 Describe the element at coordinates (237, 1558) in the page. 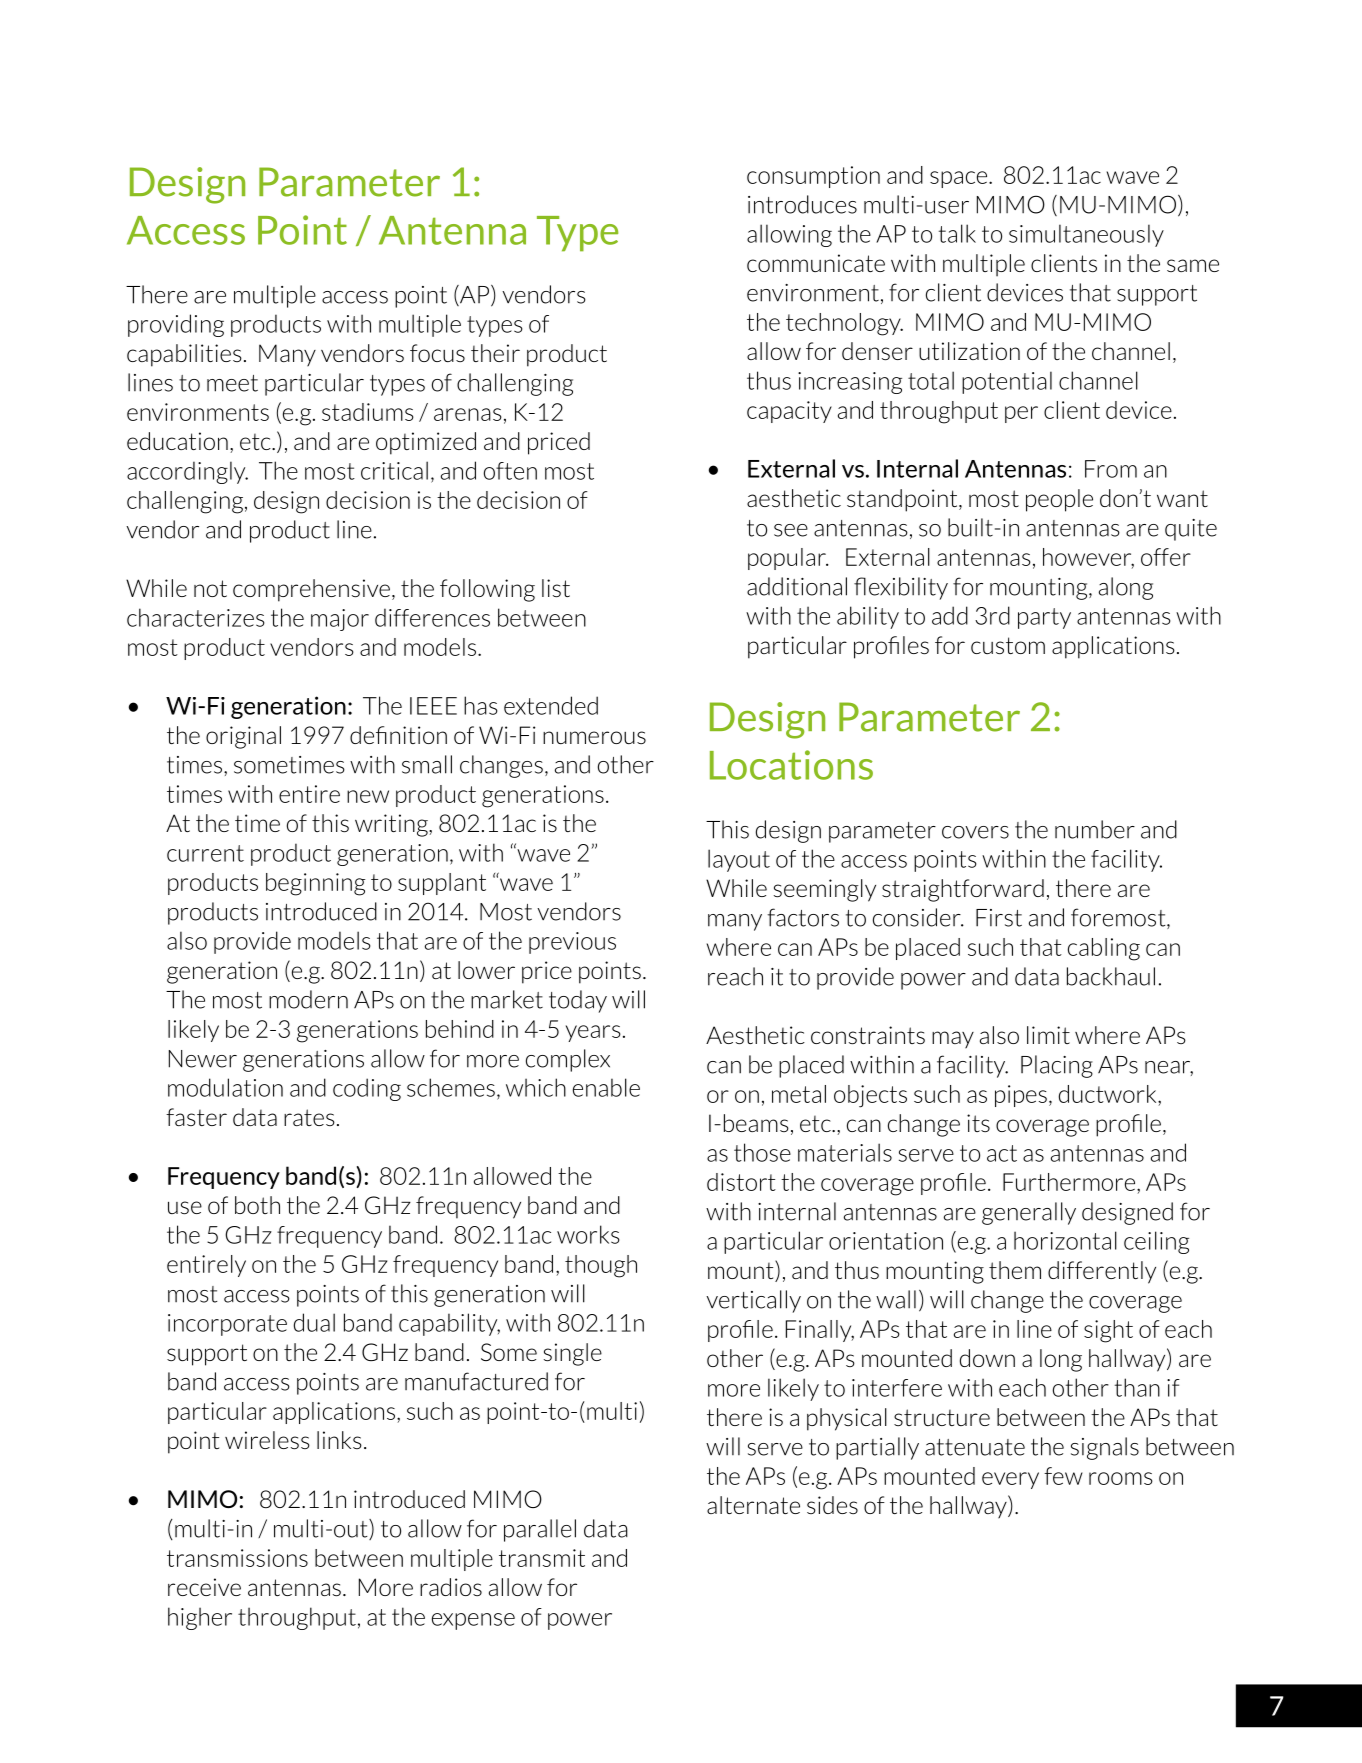

I see `transmissions` at that location.
